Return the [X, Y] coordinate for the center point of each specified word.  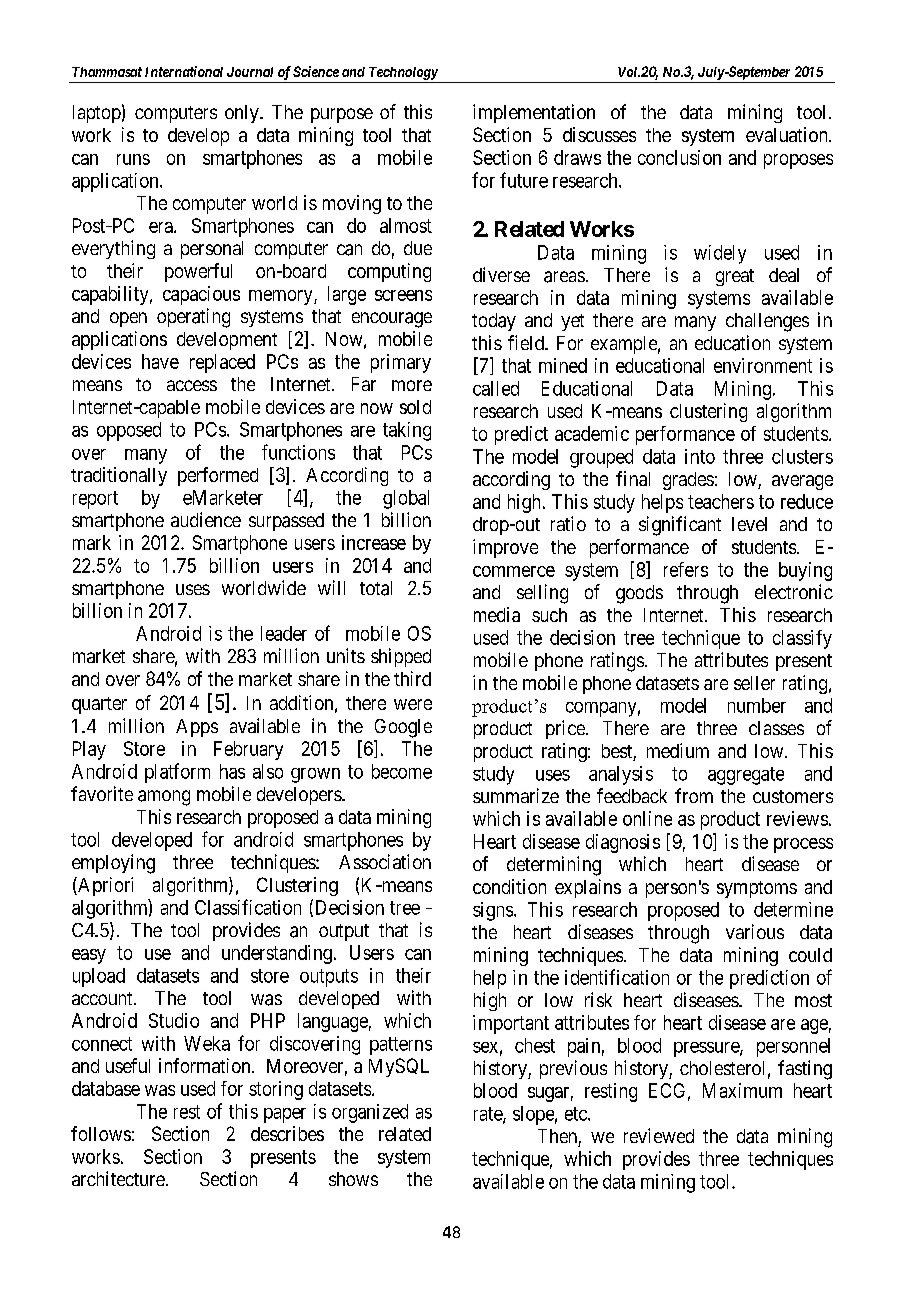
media [497, 614]
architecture [118, 1178]
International [184, 71]
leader [284, 633]
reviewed [659, 1135]
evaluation [788, 134]
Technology [403, 73]
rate [489, 1115]
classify [802, 639]
